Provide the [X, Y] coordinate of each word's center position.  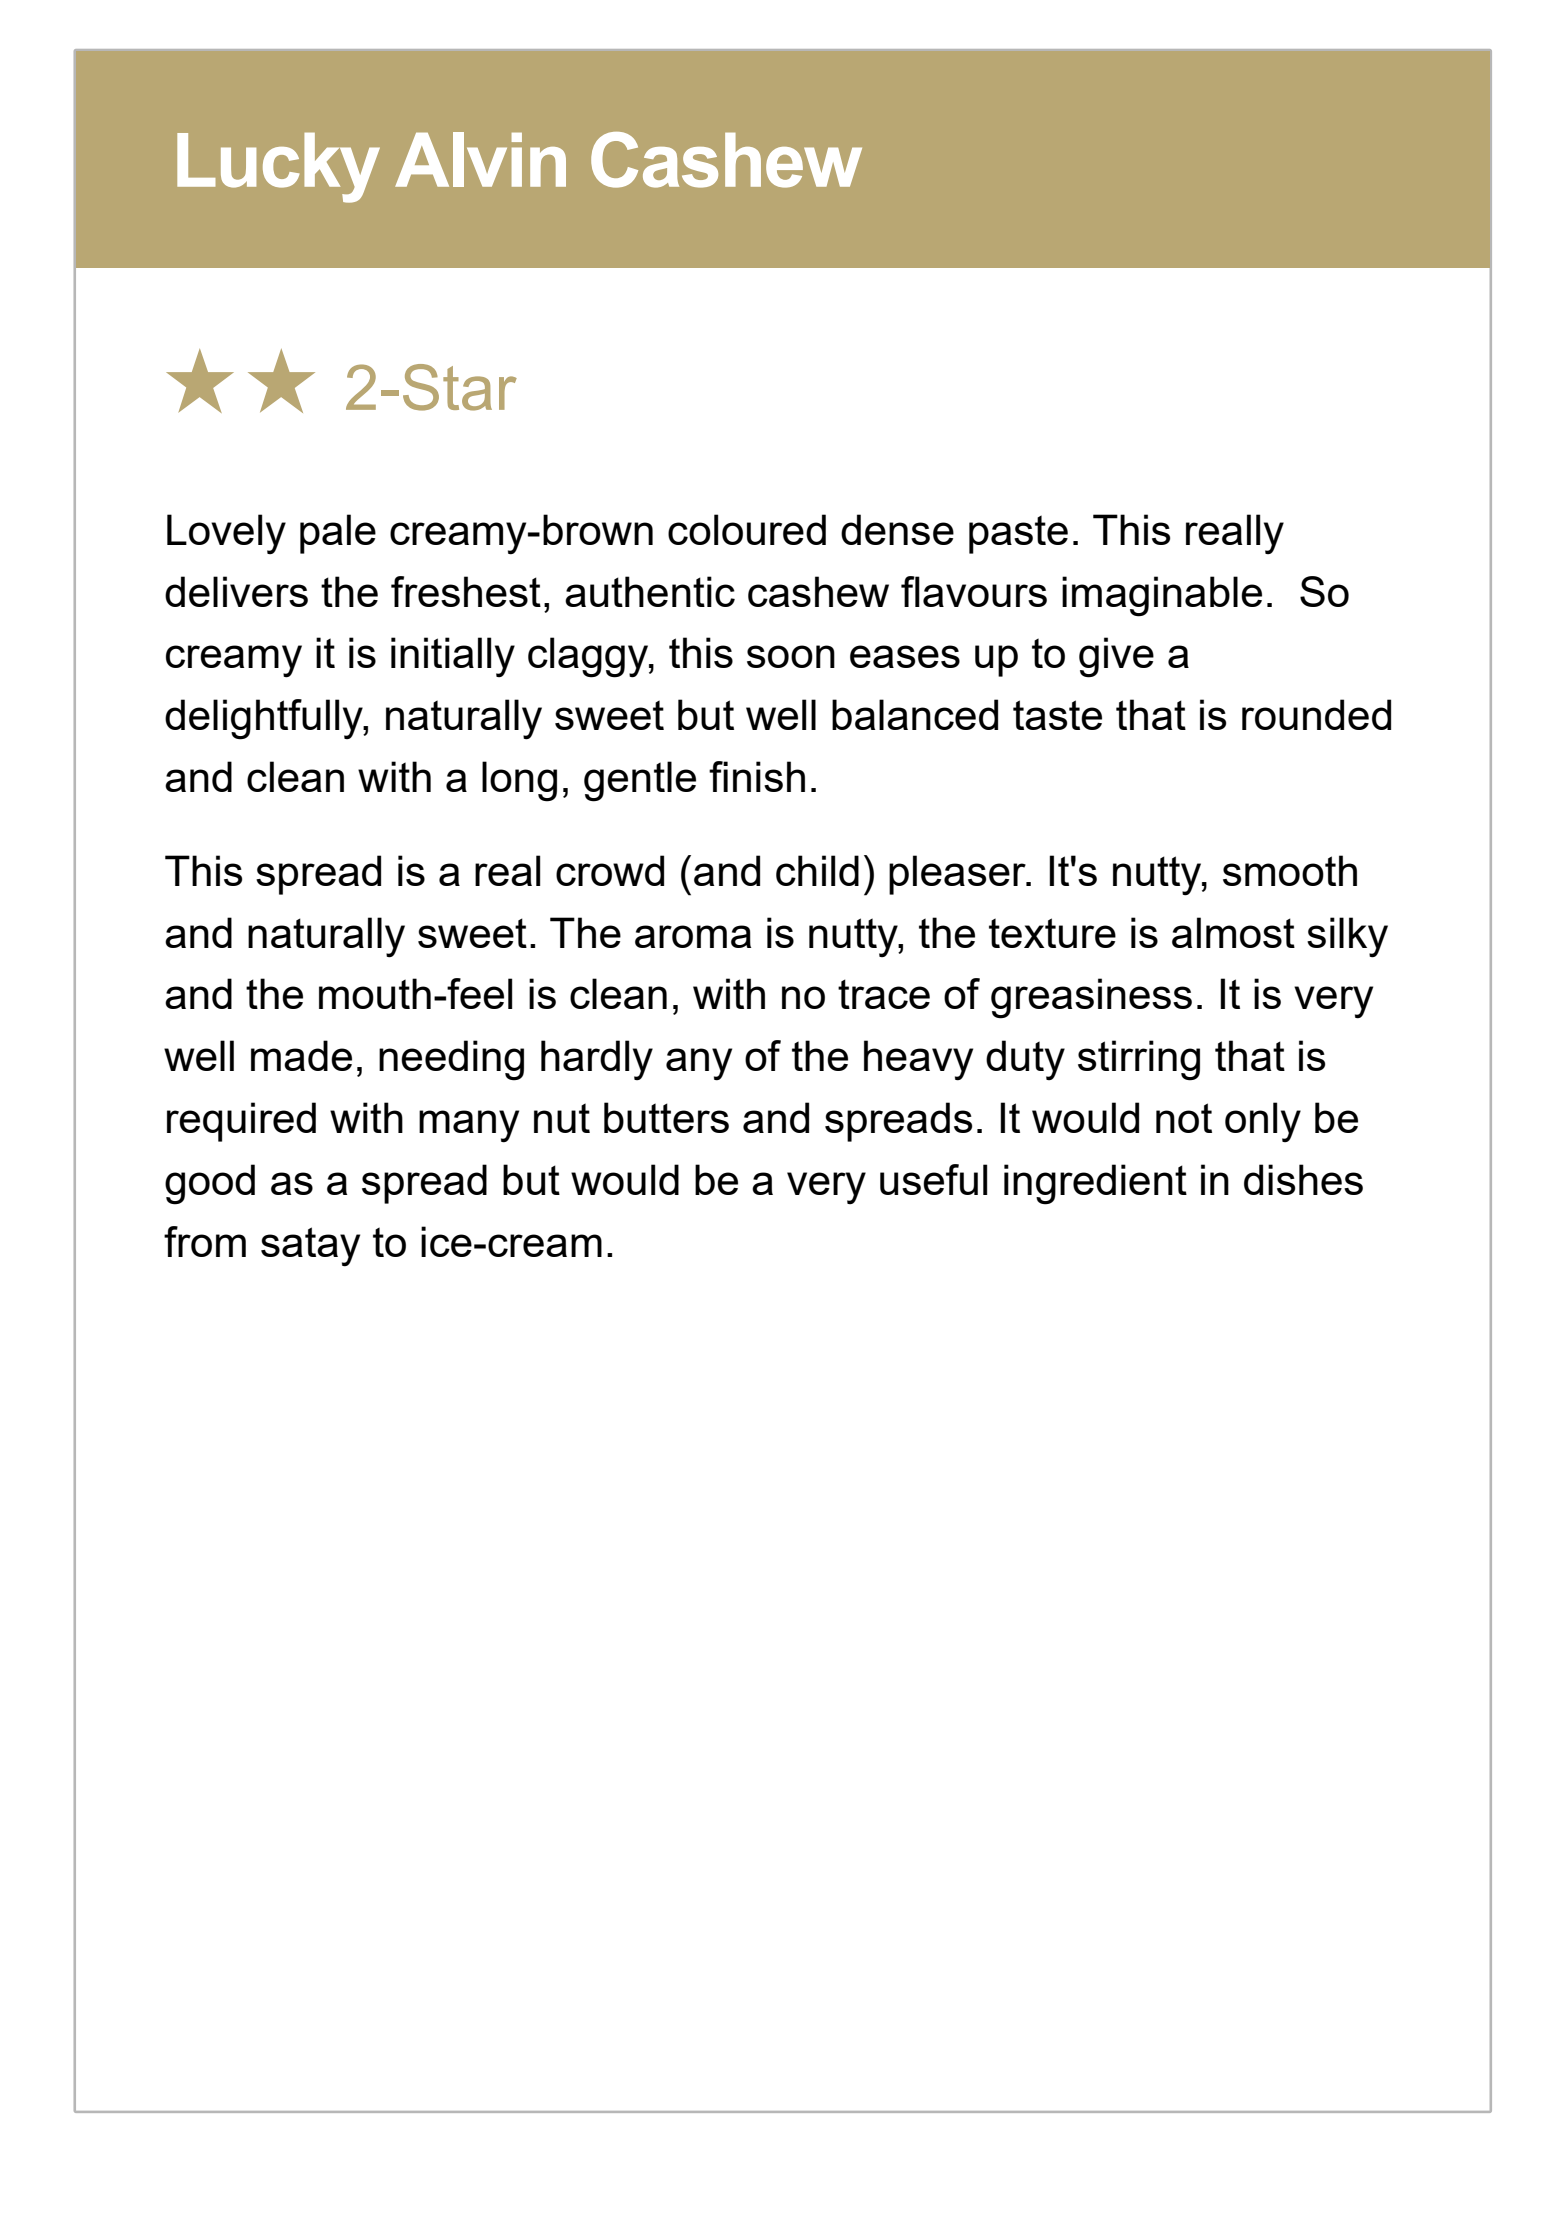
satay [310, 1247]
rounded [1316, 714]
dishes [1303, 1179]
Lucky [278, 168]
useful [933, 1179]
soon [791, 656]
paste [1018, 534]
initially [453, 657]
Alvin [480, 159]
